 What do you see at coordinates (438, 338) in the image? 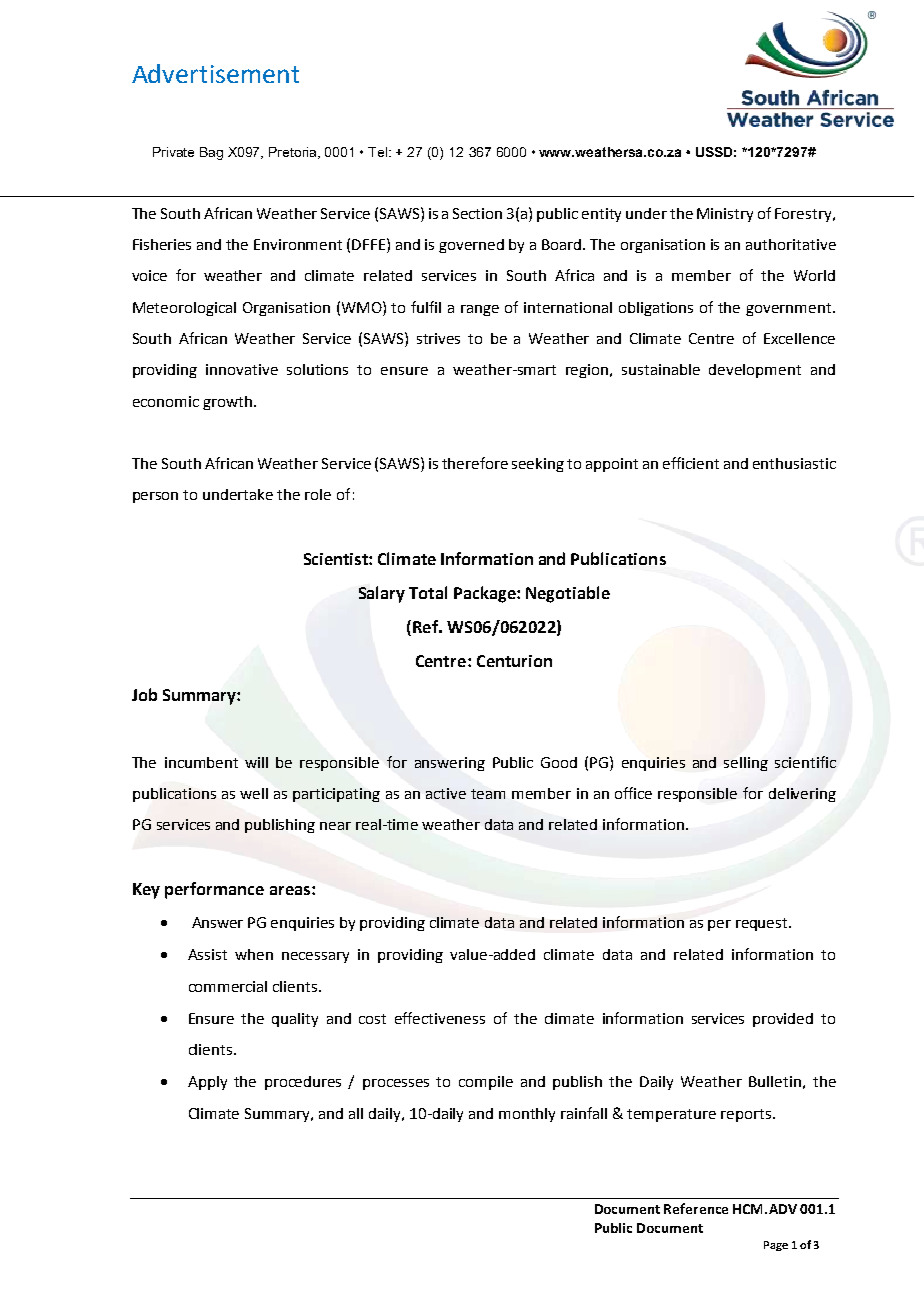
I see `strives` at bounding box center [438, 338].
